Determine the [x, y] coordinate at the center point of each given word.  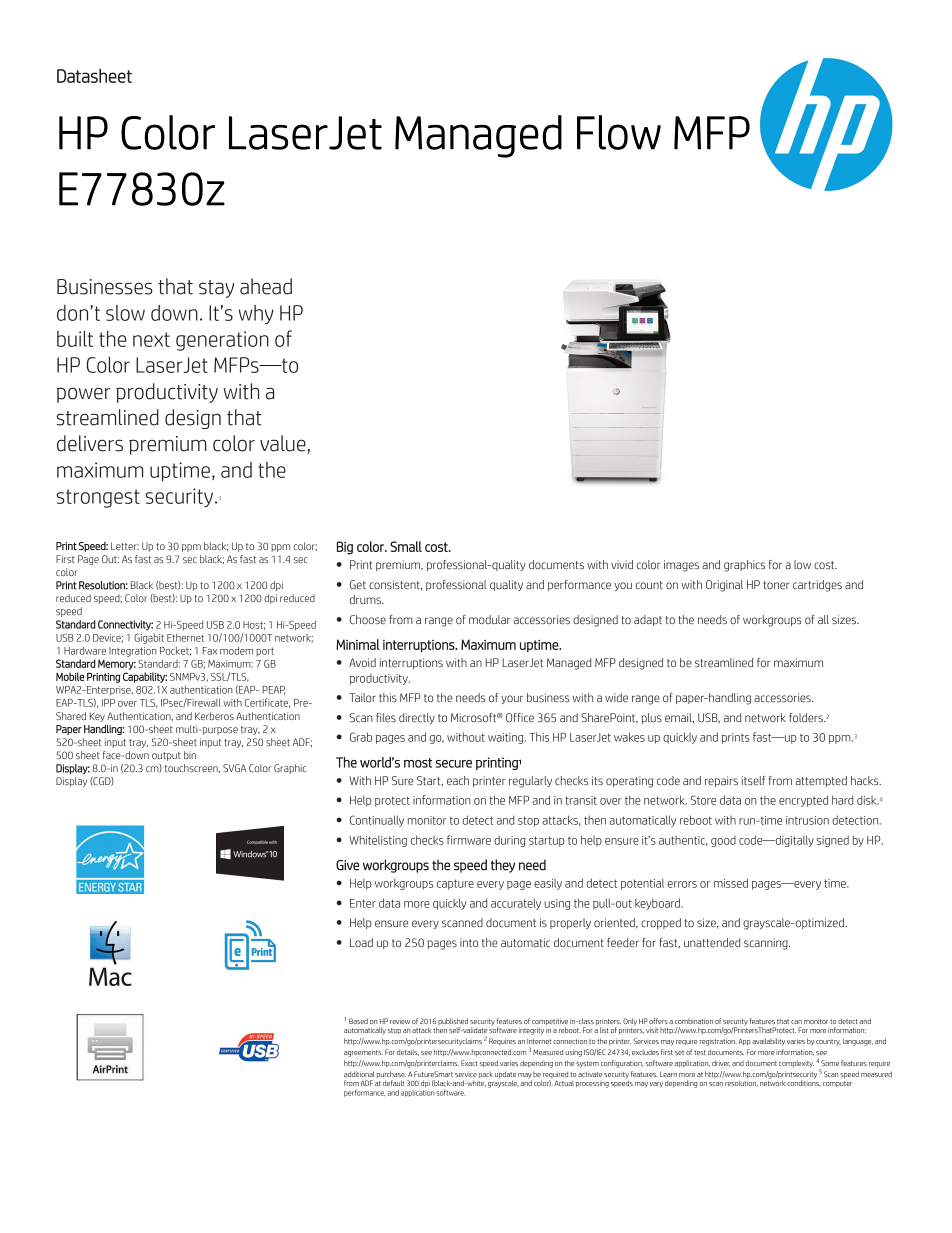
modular [489, 619]
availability [768, 1042]
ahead [266, 286]
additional [359, 1074]
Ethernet [185, 638]
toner [776, 585]
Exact [469, 1063]
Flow [619, 132]
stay [216, 289]
